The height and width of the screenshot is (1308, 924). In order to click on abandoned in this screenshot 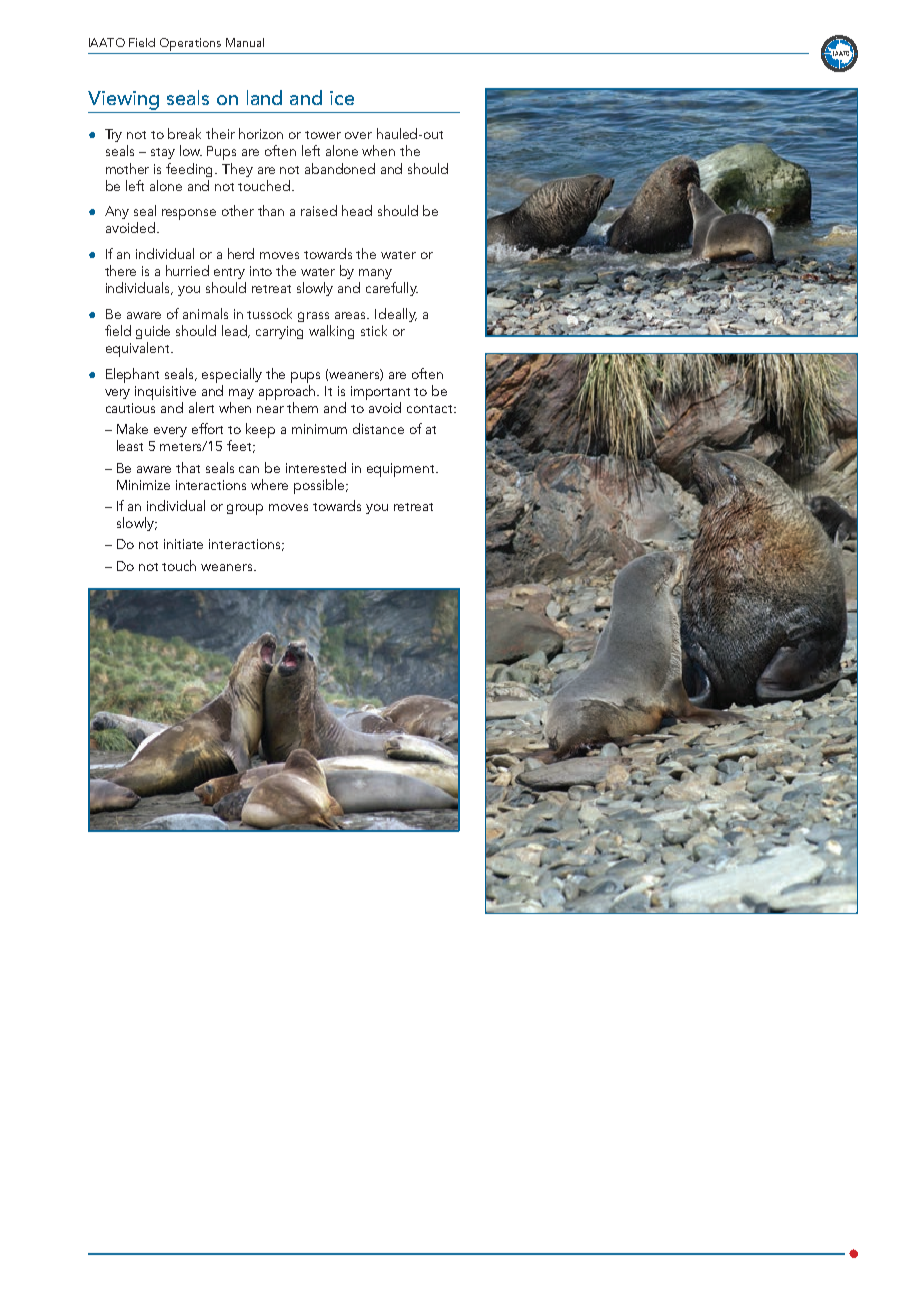, I will do `click(340, 168)`.
